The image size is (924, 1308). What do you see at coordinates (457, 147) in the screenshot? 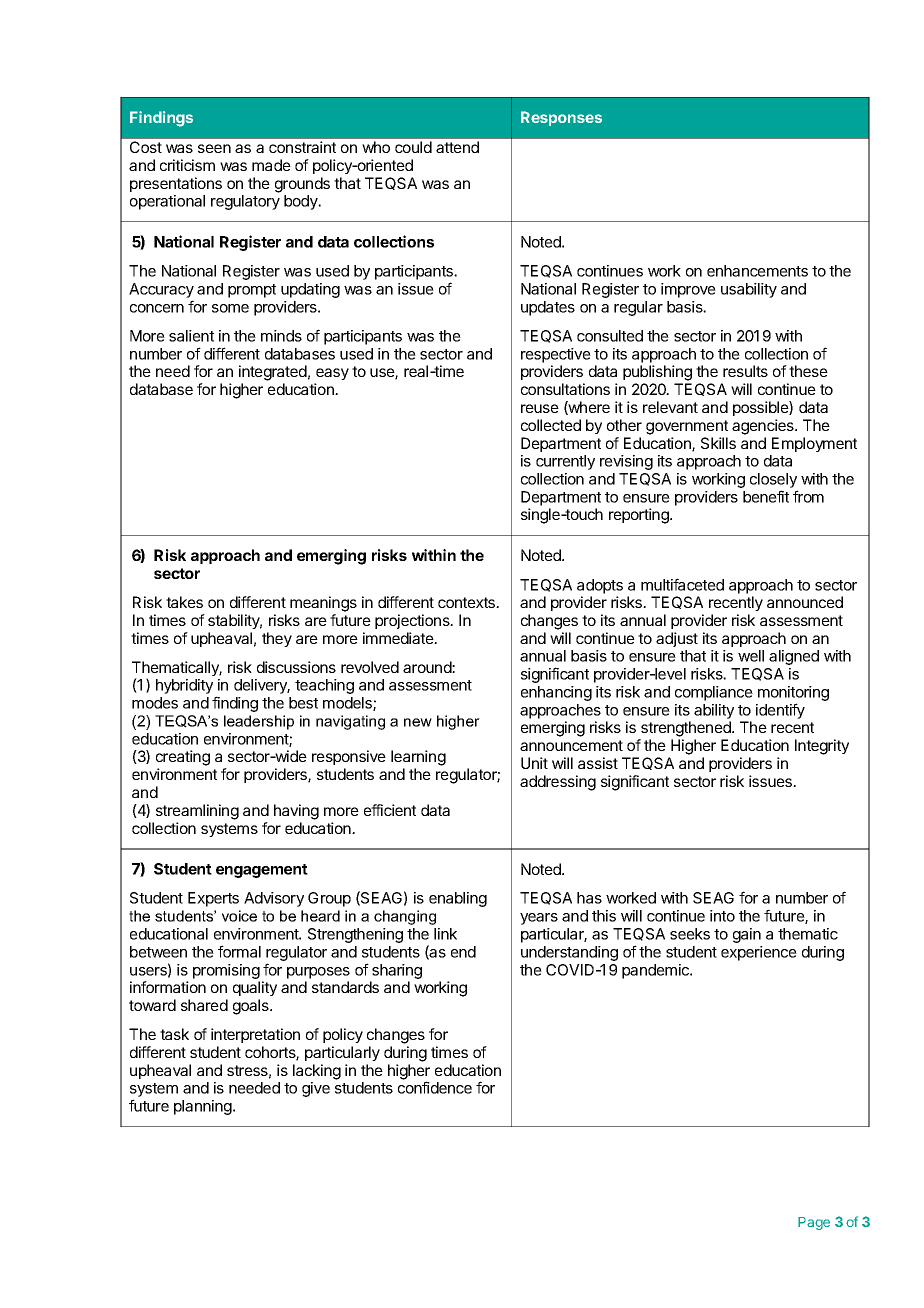
I see `attend` at bounding box center [457, 147].
